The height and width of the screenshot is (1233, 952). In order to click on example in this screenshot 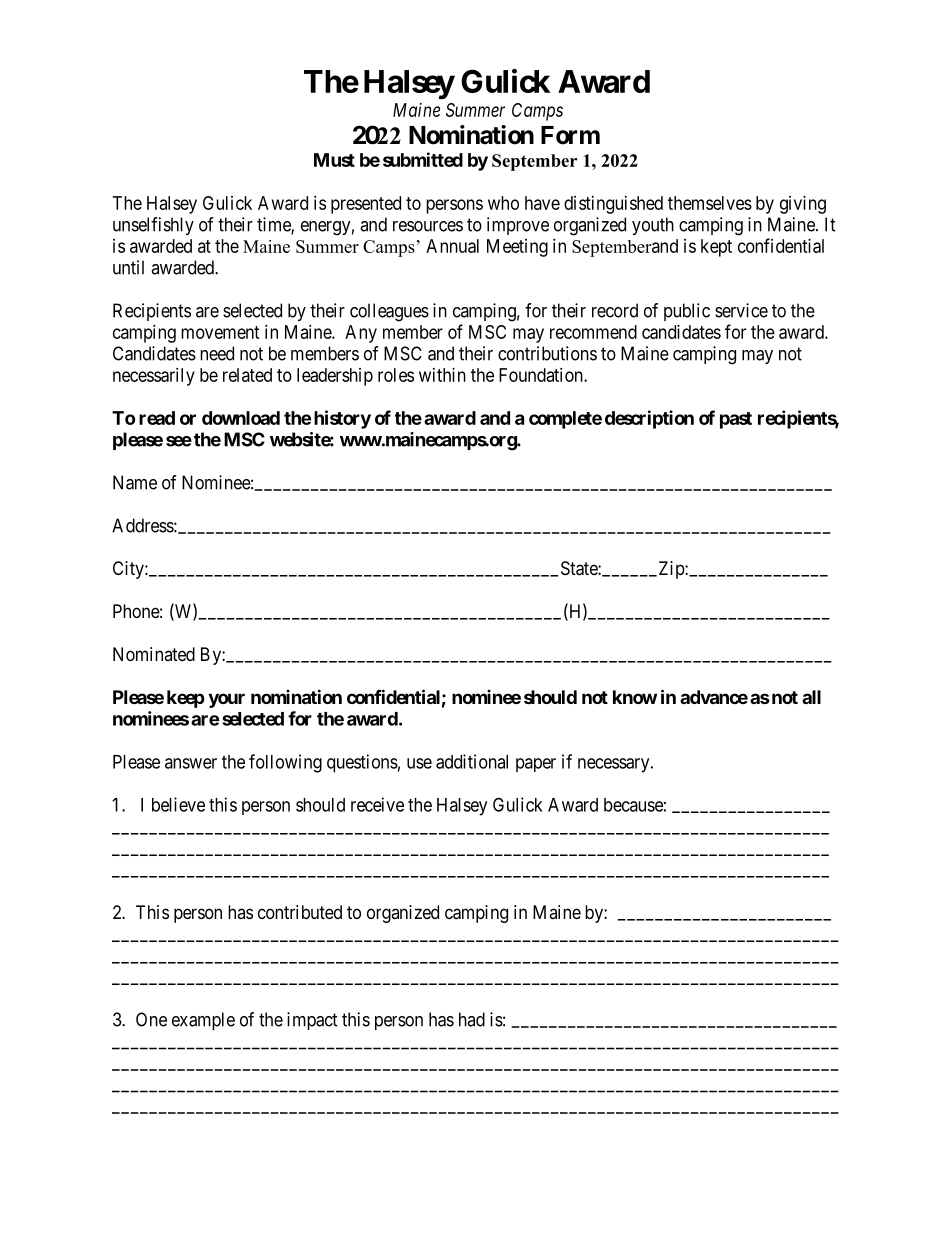, I will do `click(203, 1021)`.
